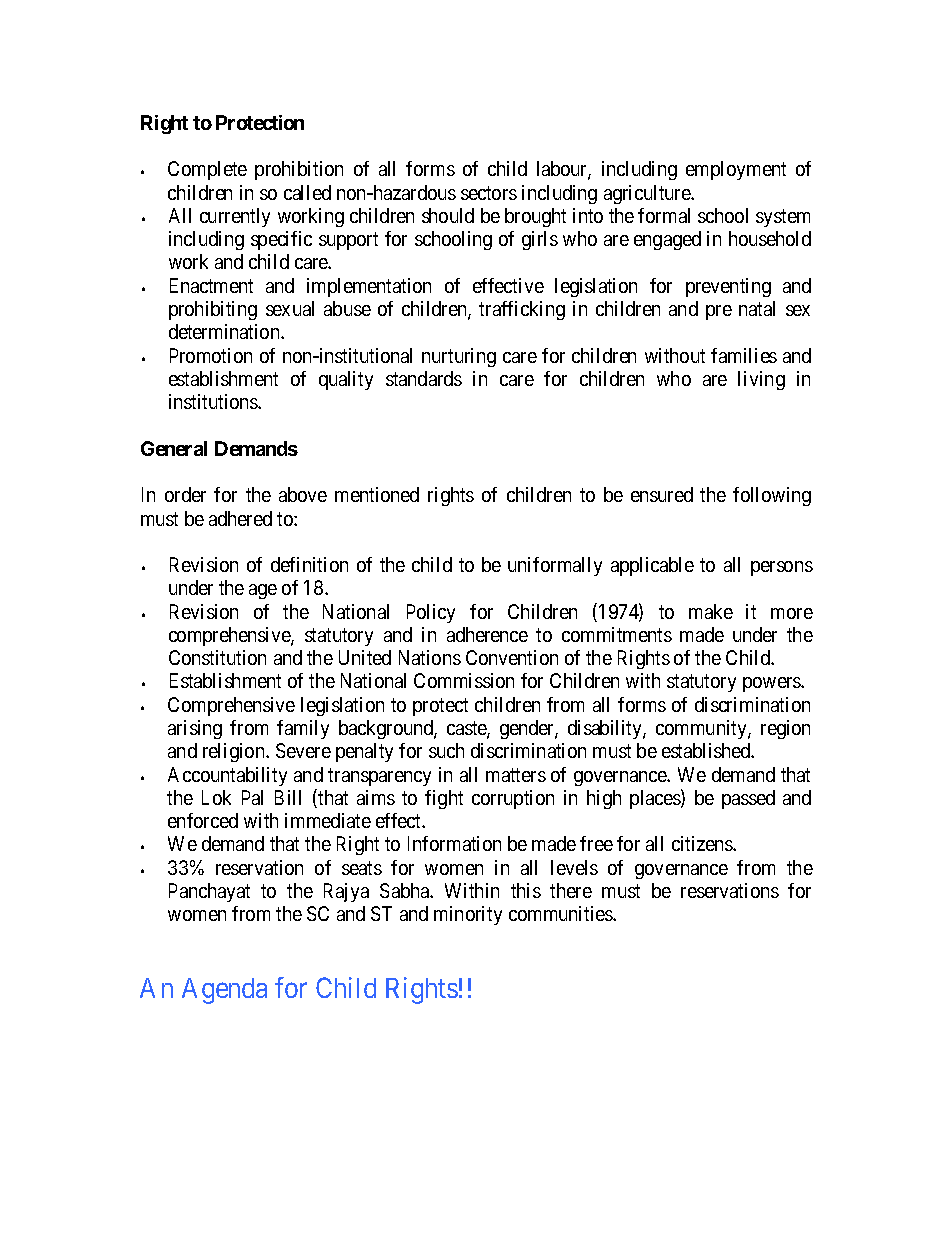 The width and height of the document is (952, 1233). Describe the element at coordinates (459, 357) in the document. I see `nurturing` at that location.
